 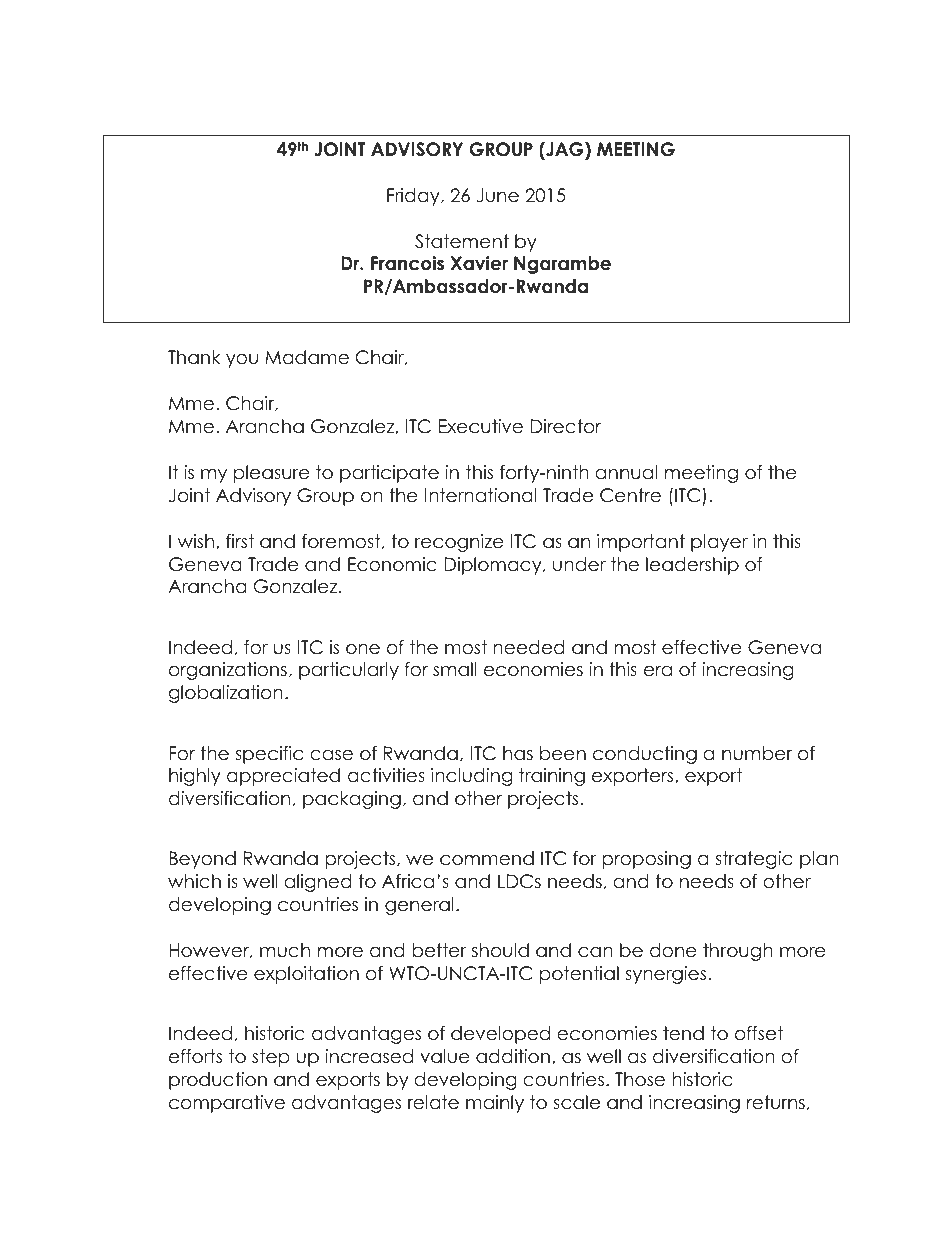 What do you see at coordinates (228, 671) in the document?
I see `organizations` at bounding box center [228, 671].
